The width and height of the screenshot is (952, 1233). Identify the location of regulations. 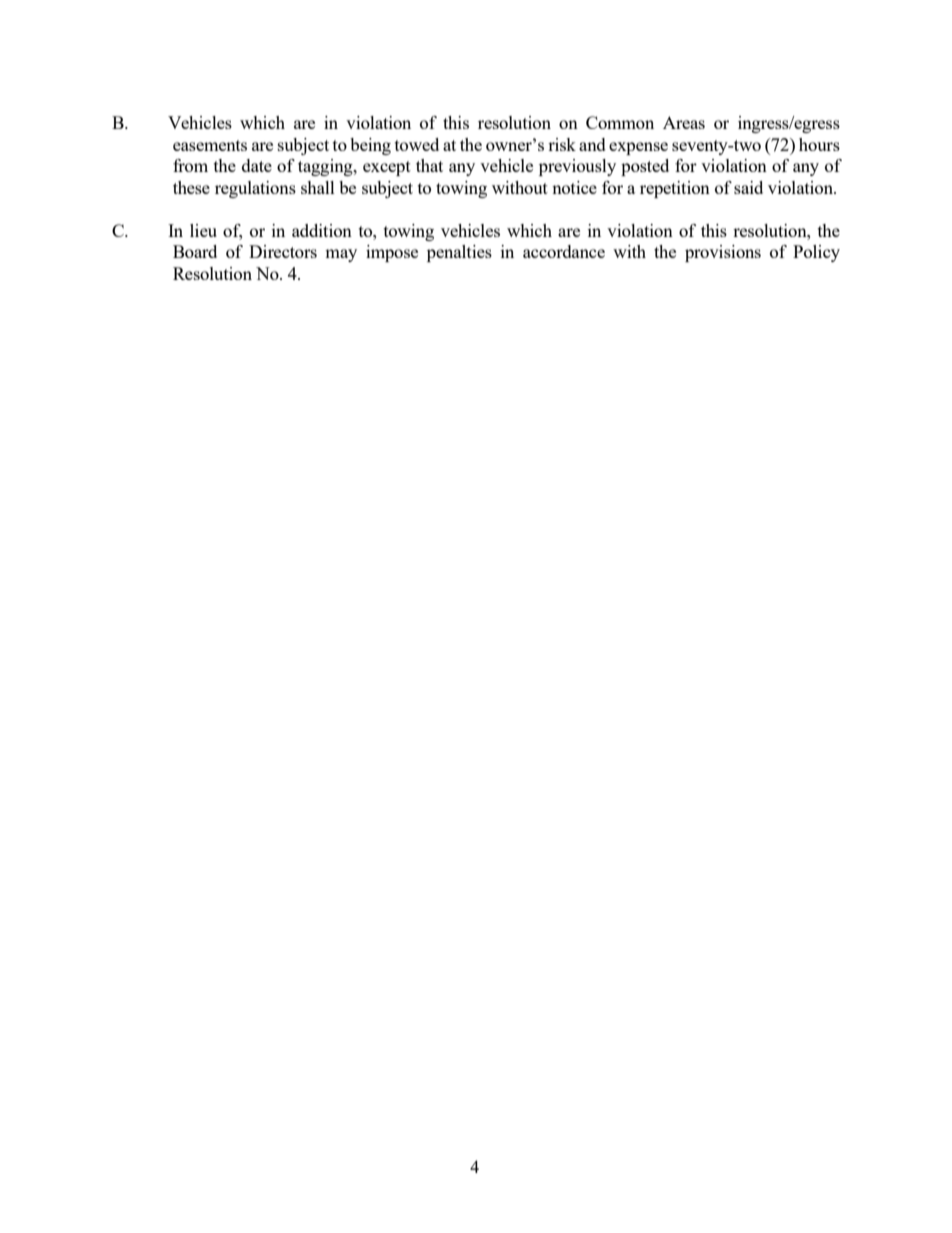
(255, 189).
